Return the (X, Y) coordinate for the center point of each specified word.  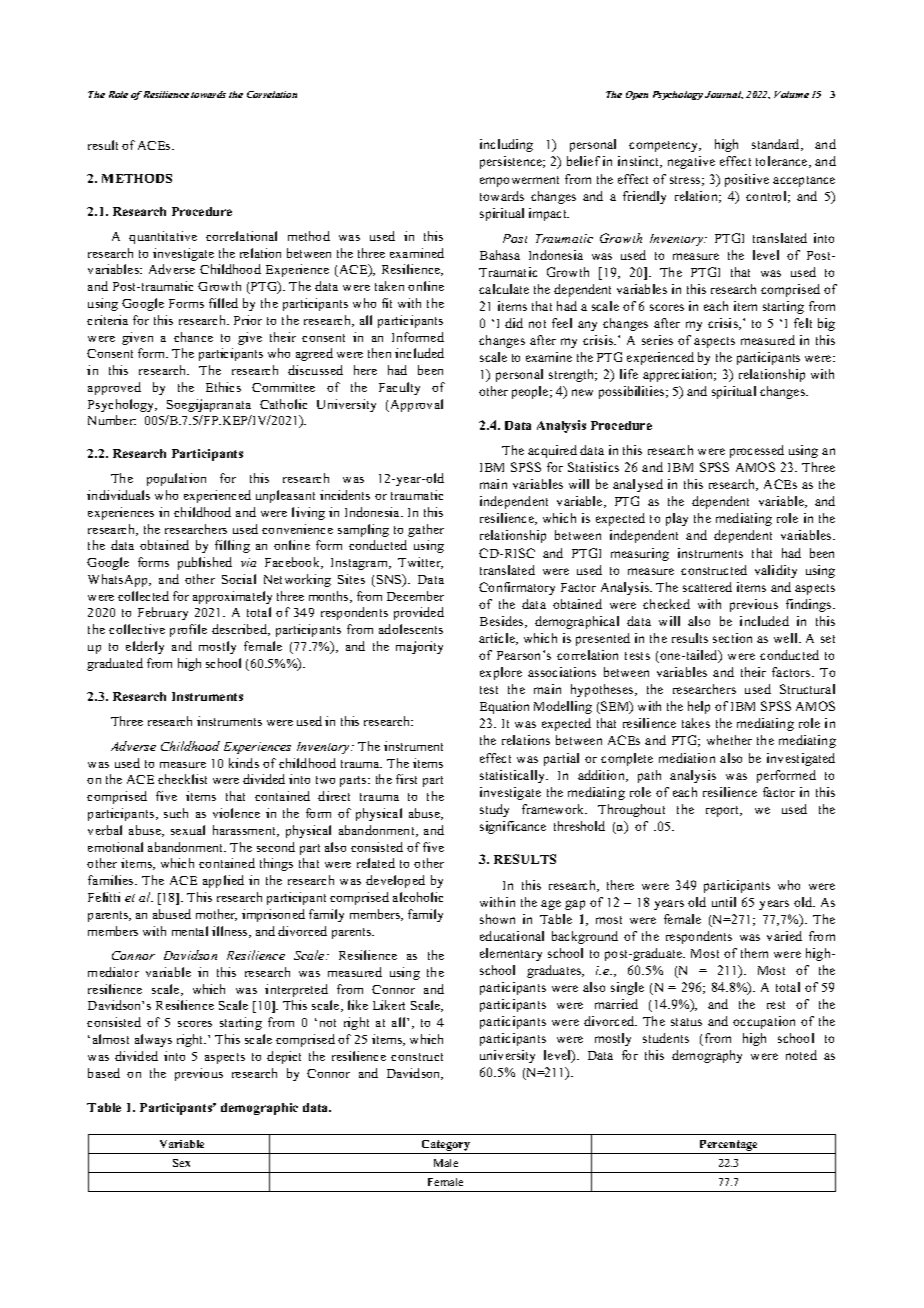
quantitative (163, 237)
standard (777, 145)
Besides (503, 622)
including (506, 145)
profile (188, 630)
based (104, 1073)
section (732, 638)
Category (446, 1145)
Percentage (728, 1145)
